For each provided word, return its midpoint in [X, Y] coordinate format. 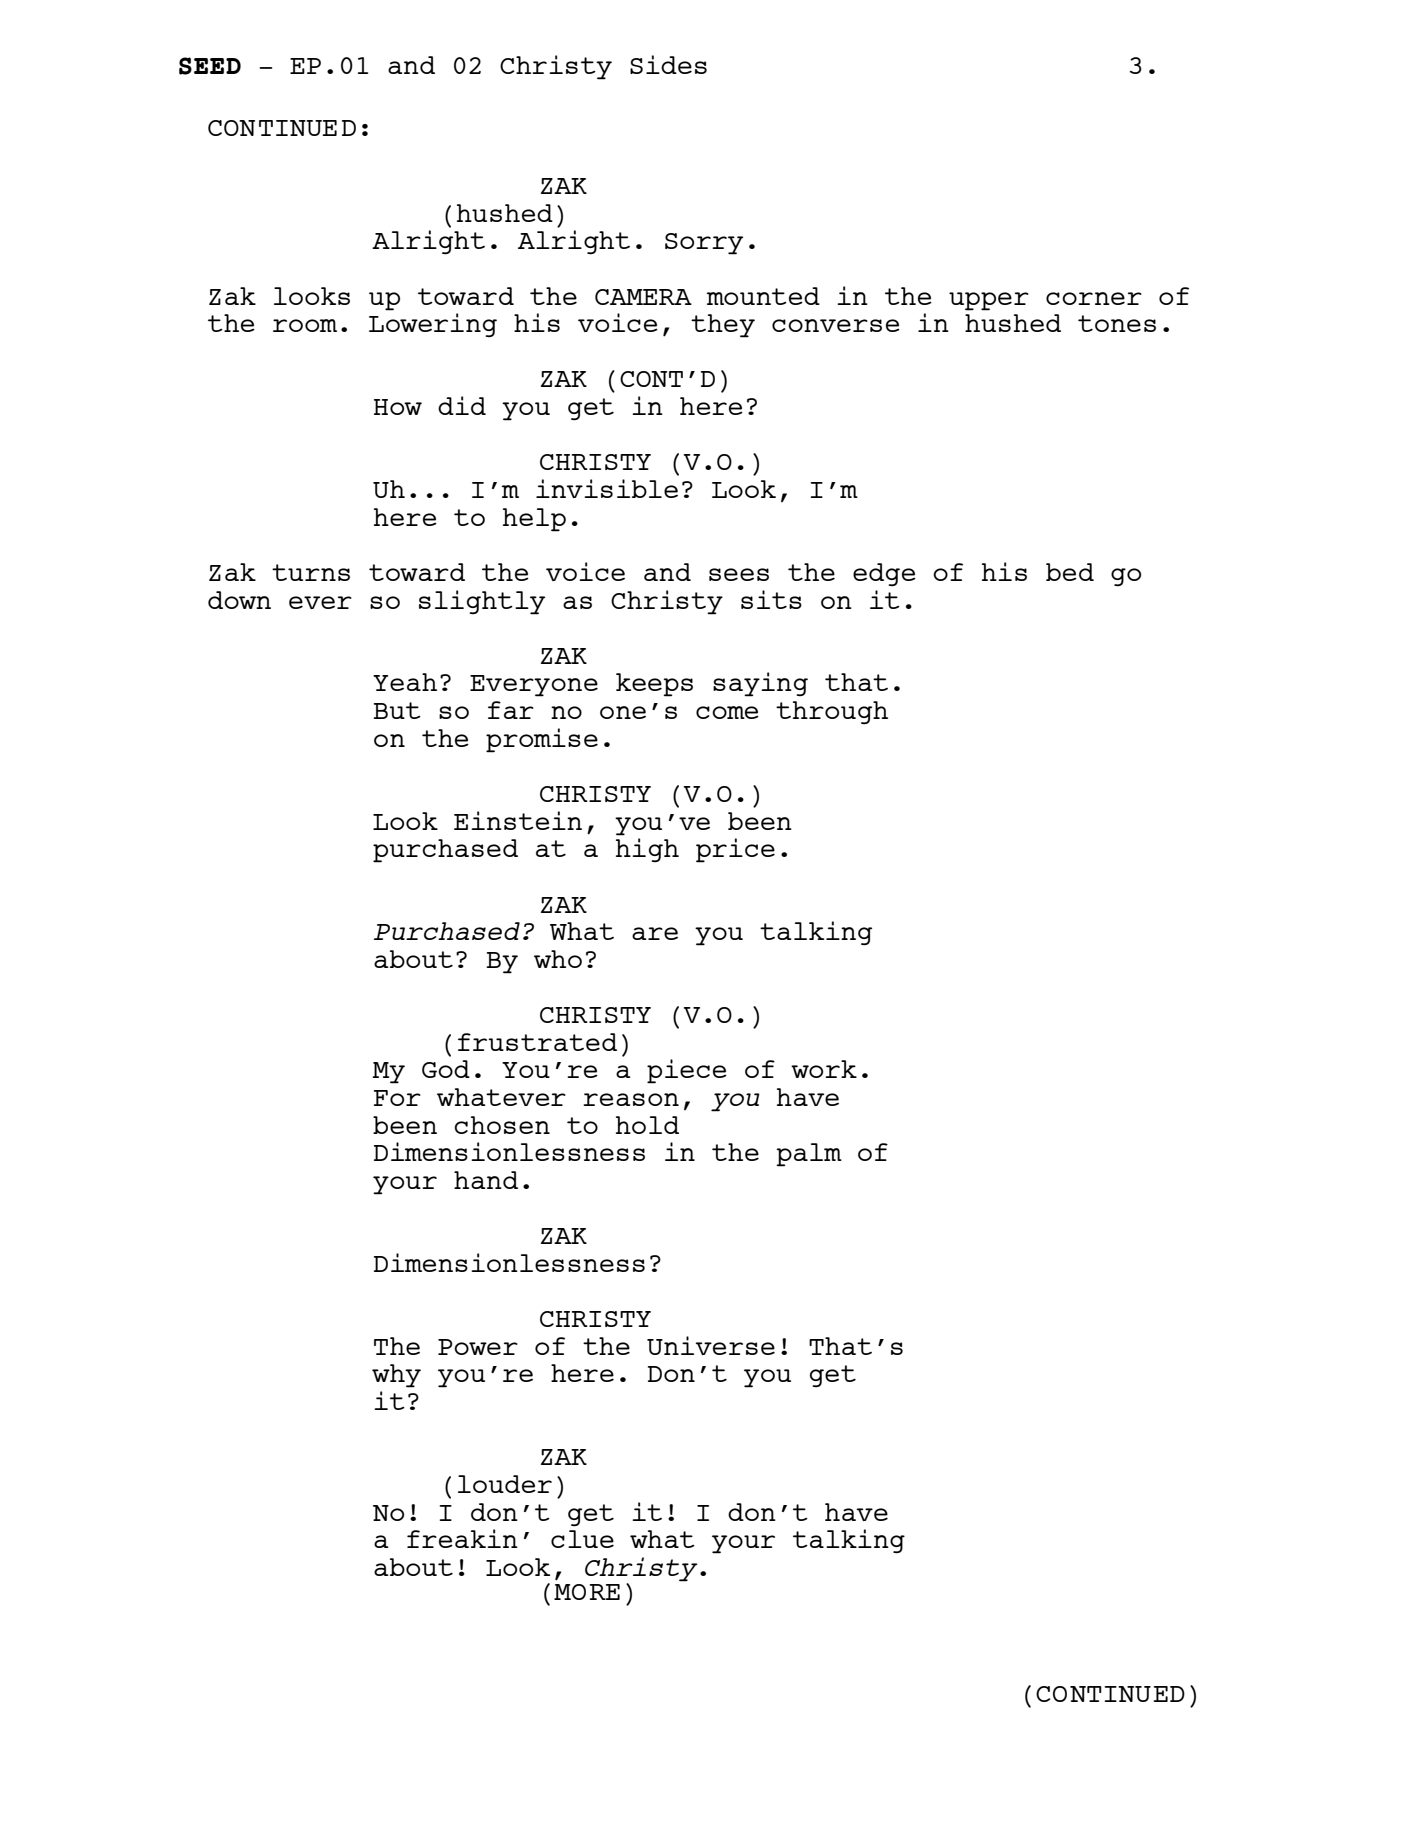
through [832, 713]
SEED [210, 66]
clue [582, 1539]
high [647, 850]
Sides [668, 64]
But [397, 710]
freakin [462, 1538]
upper [989, 301]
